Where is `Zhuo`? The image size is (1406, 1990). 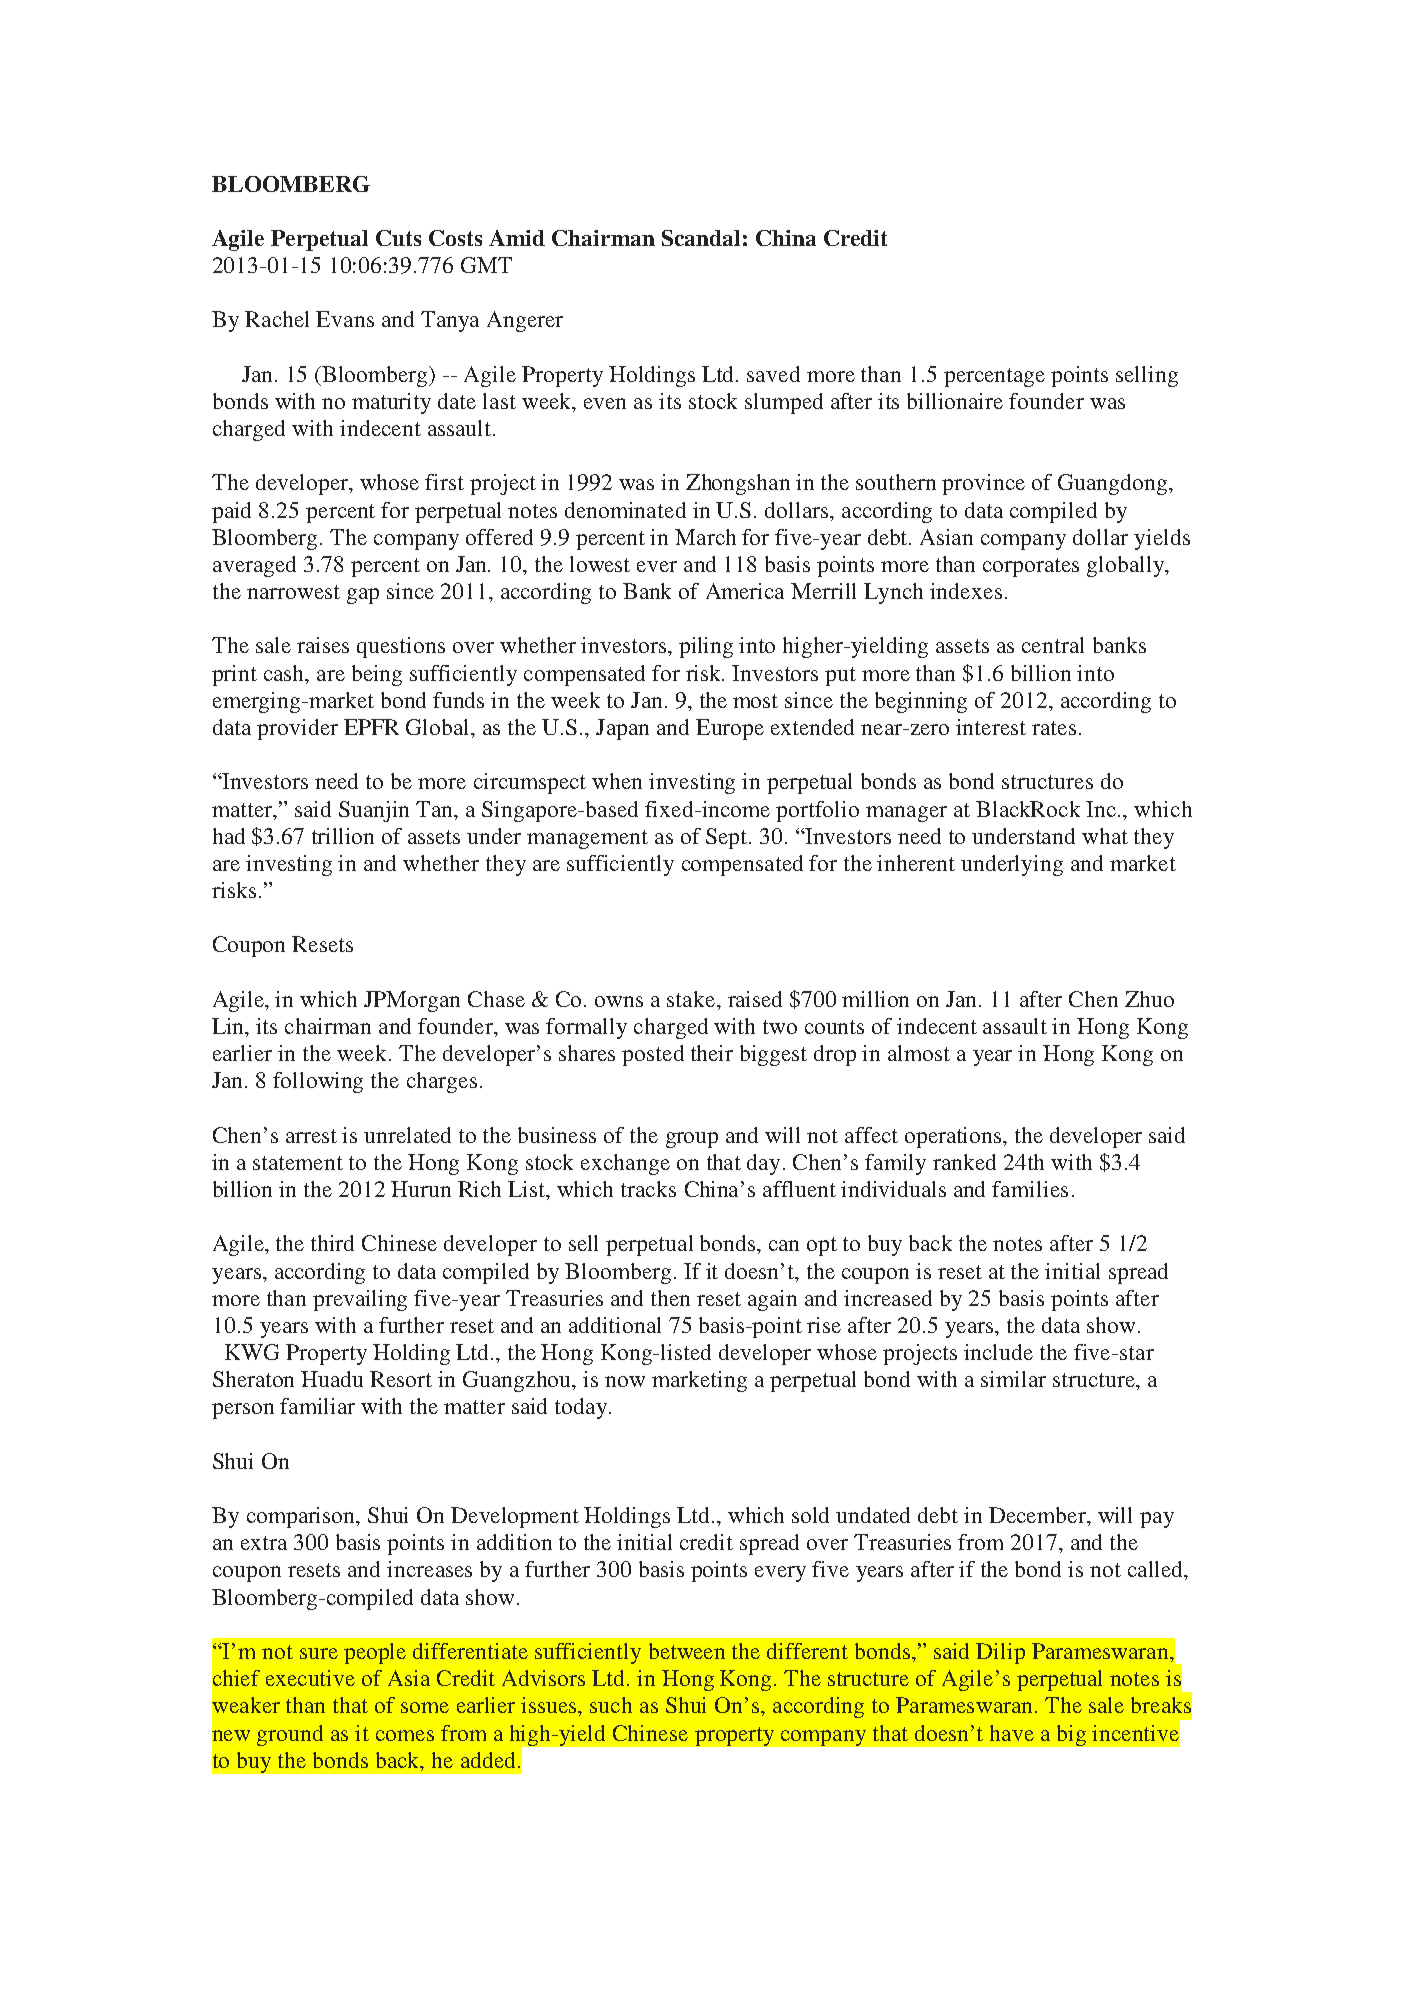 Zhuo is located at coordinates (1149, 999).
